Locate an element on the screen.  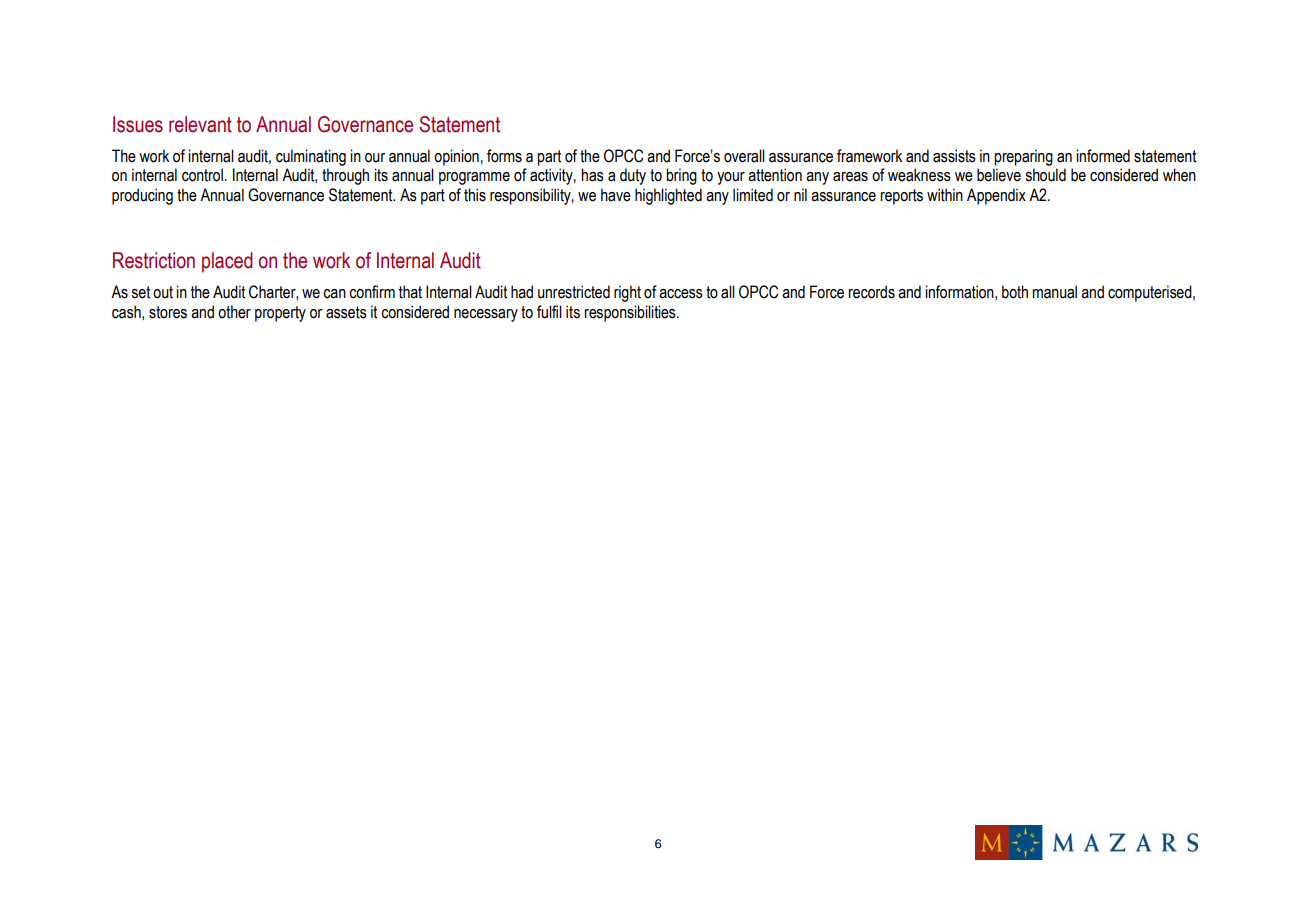
producing is located at coordinates (142, 196).
